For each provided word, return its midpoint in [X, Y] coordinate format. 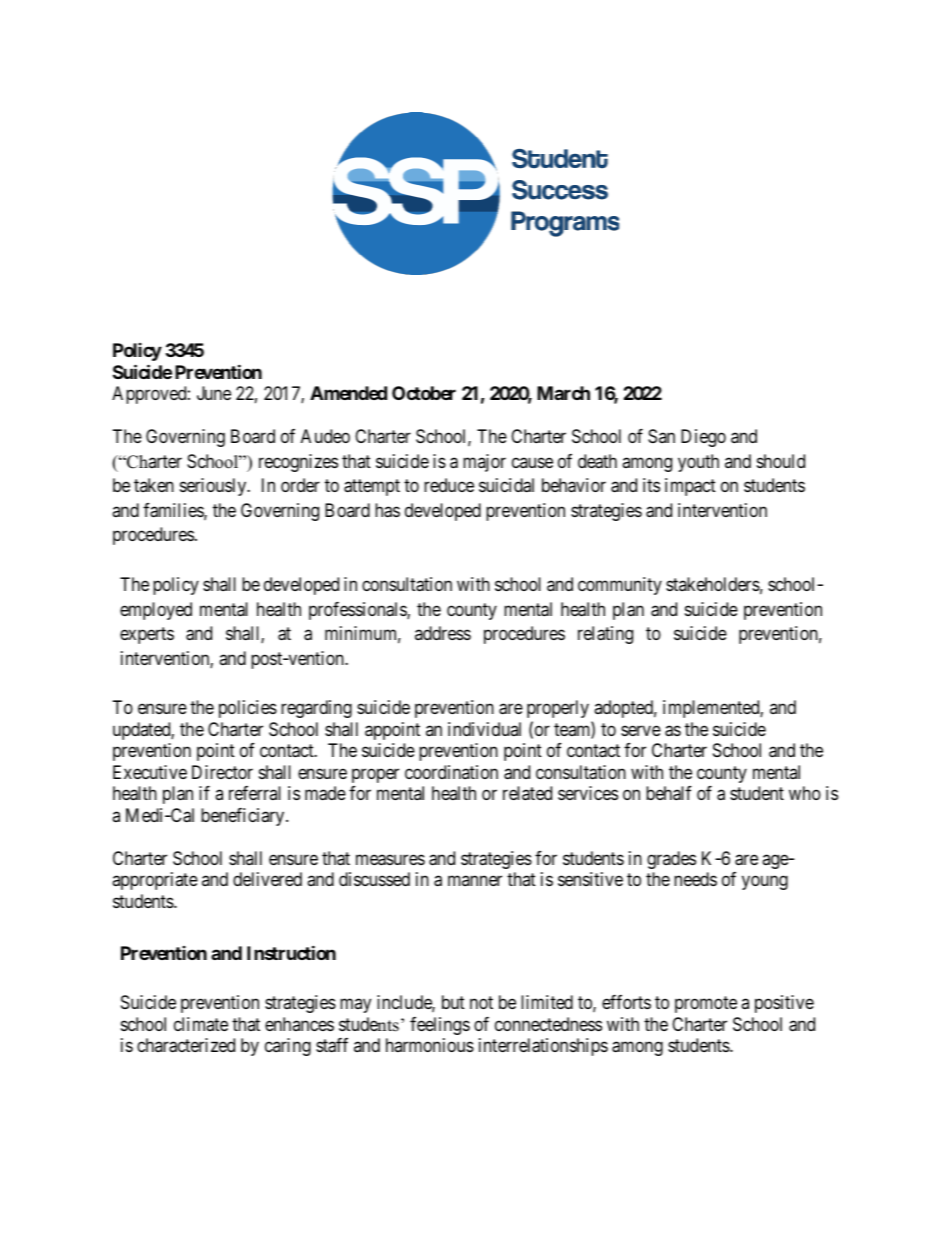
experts [147, 636]
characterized [186, 1045]
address [443, 633]
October [424, 393]
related [527, 793]
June [214, 393]
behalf [669, 793]
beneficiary [244, 817]
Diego [703, 438]
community [620, 586]
